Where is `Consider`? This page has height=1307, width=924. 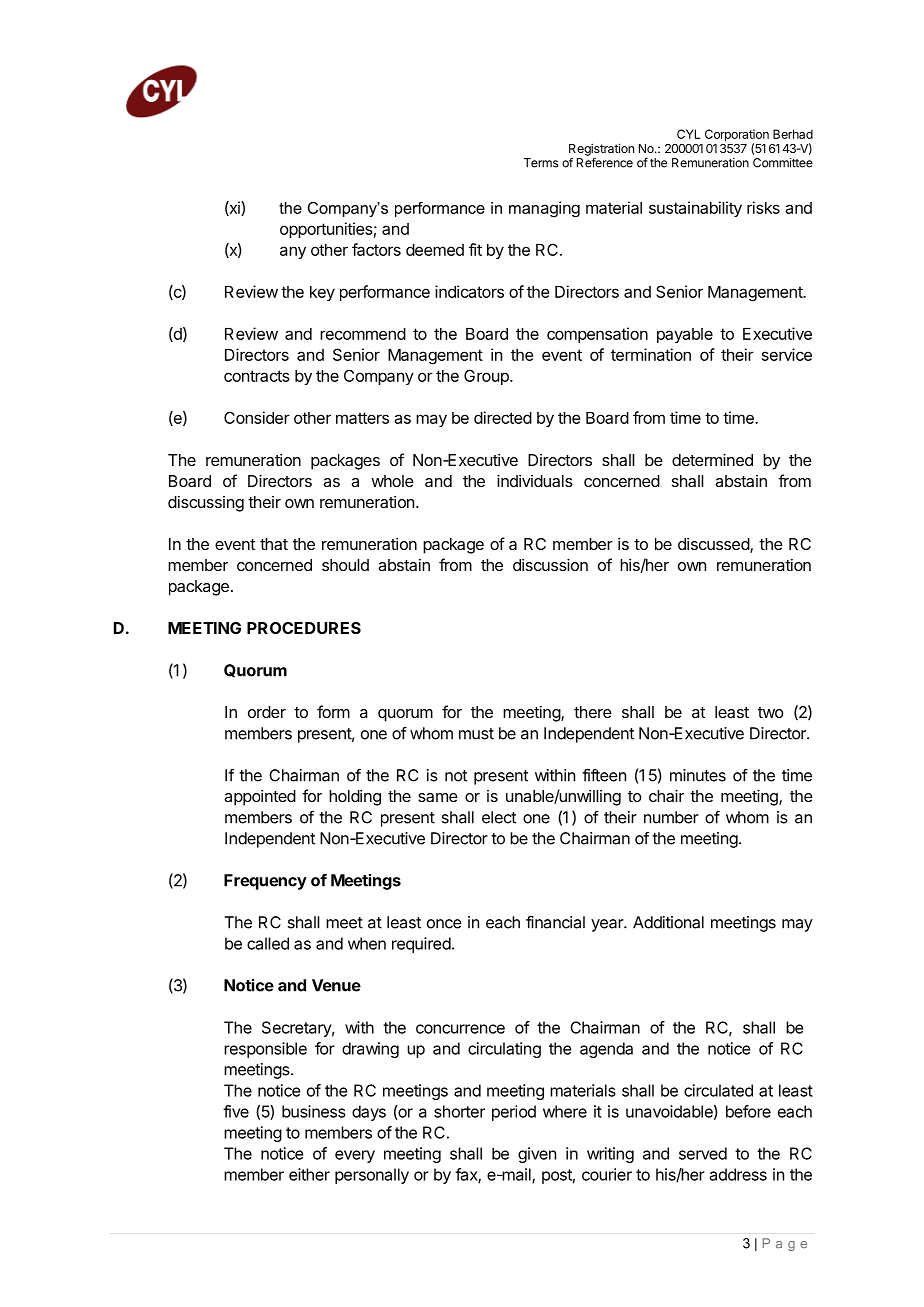
Consider is located at coordinates (257, 417).
